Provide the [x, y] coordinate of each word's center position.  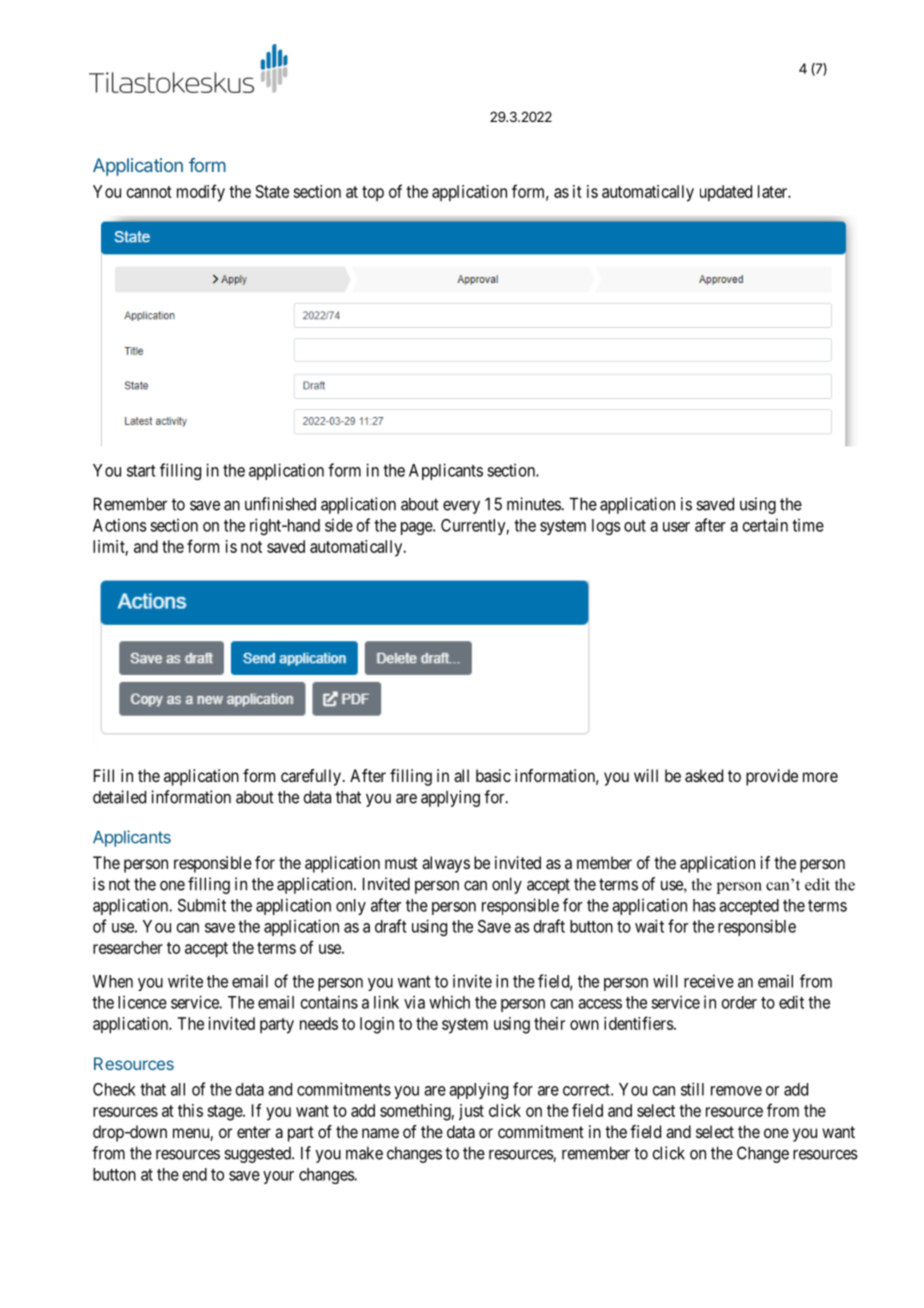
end [195, 1174]
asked [704, 775]
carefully [311, 777]
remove [736, 1091]
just [471, 1112]
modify [201, 193]
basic [493, 775]
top [373, 193]
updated [726, 193]
